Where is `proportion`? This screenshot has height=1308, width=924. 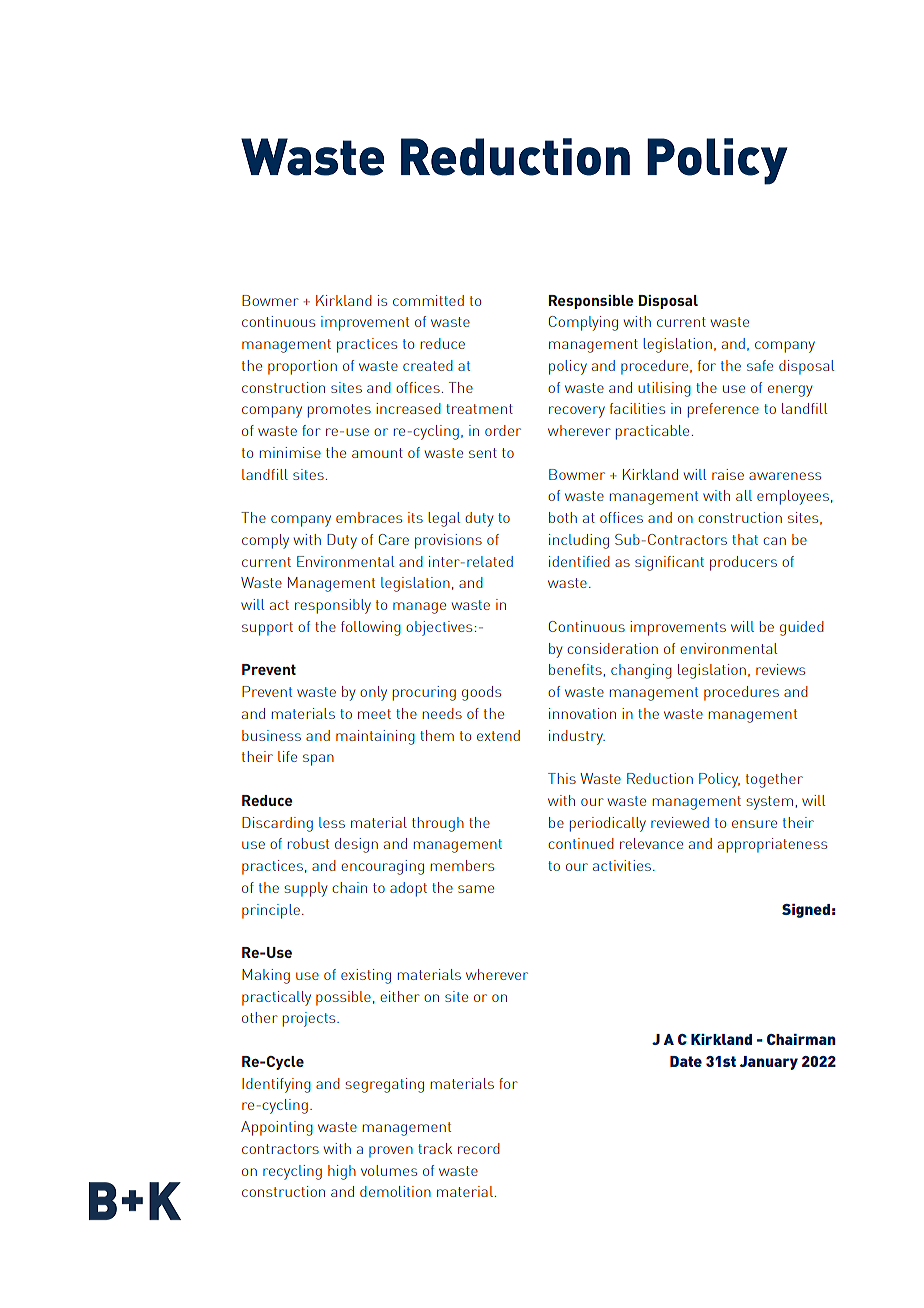
proportion is located at coordinates (302, 367).
